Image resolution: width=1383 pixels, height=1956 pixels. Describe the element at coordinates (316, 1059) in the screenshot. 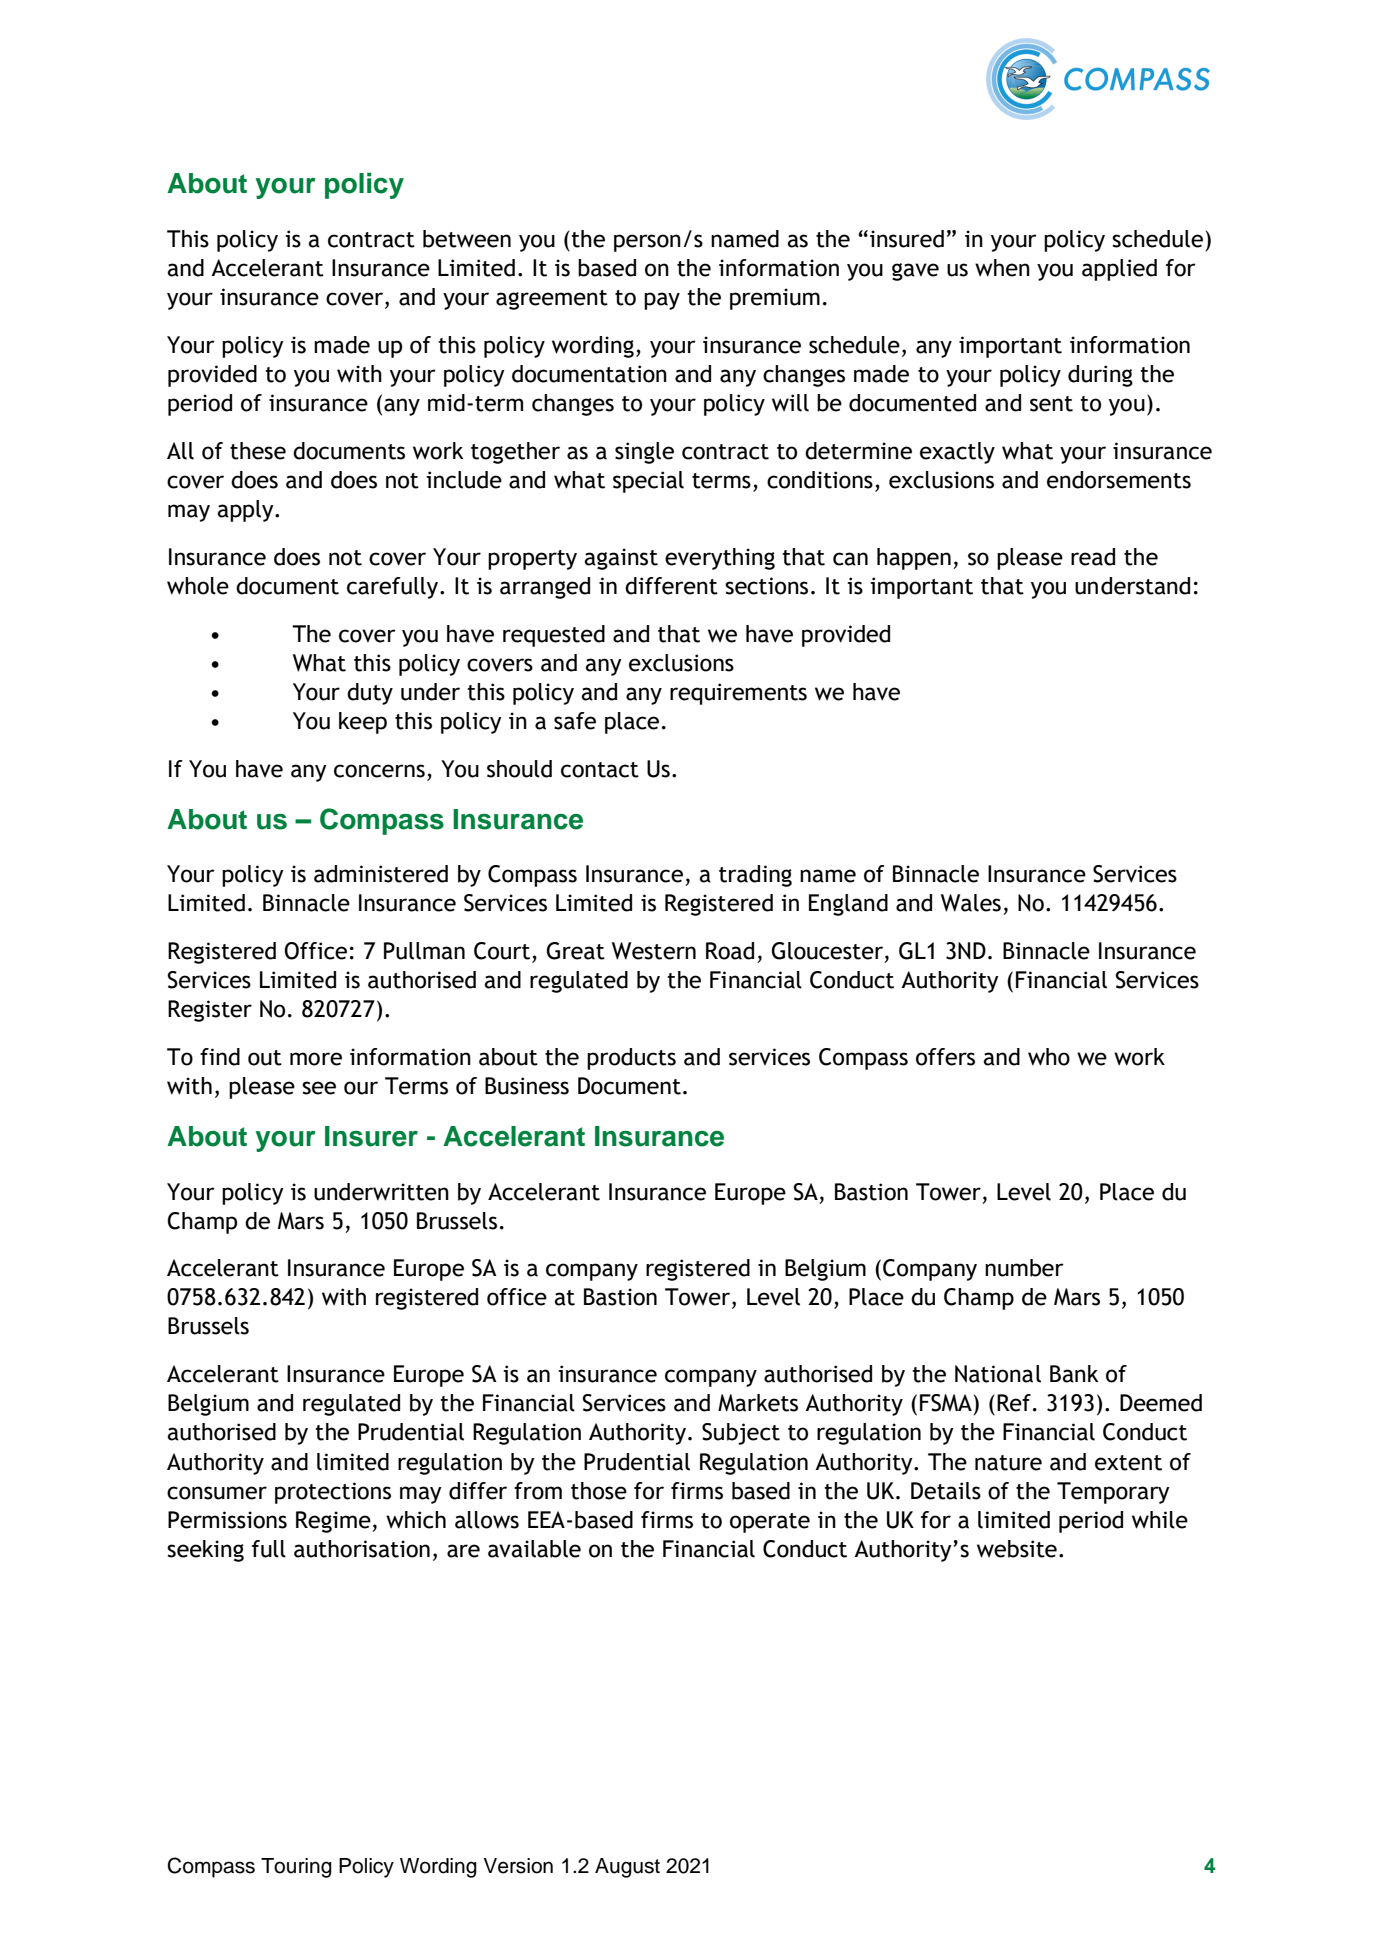

I see `more` at that location.
